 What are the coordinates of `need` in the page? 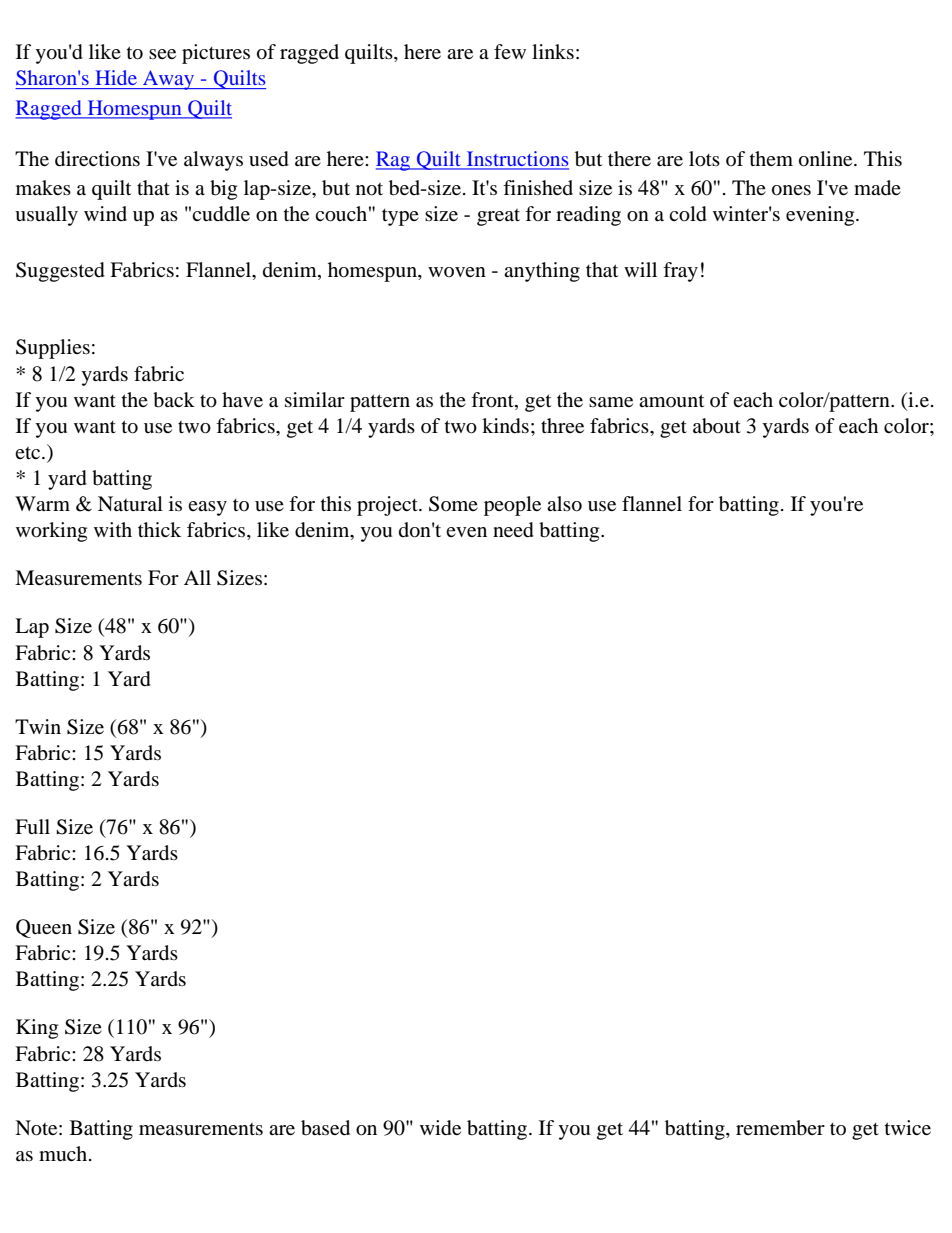 It's located at (513, 530).
